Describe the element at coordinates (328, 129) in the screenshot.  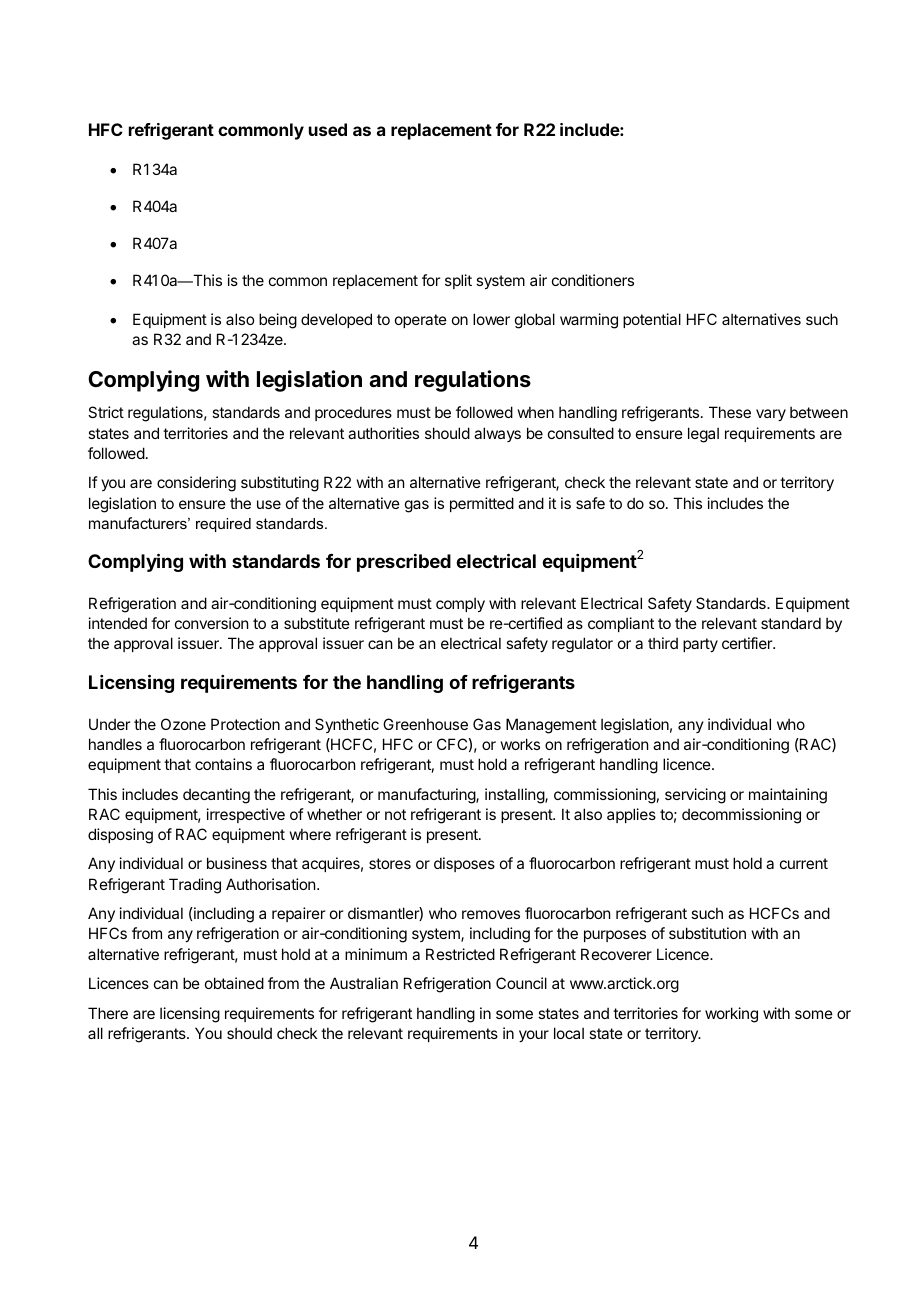
I see `used` at that location.
